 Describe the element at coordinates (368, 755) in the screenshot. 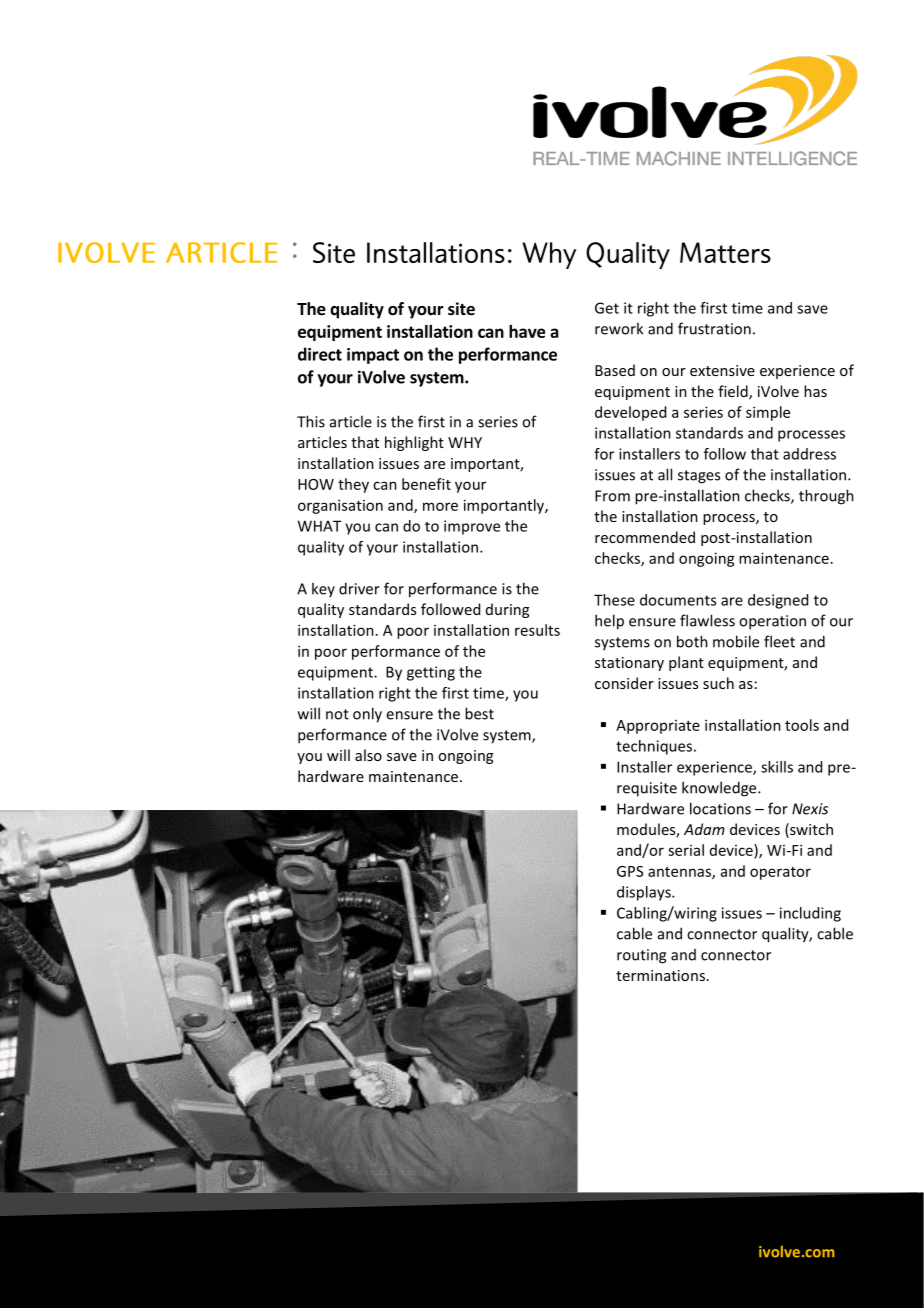

I see `also` at that location.
